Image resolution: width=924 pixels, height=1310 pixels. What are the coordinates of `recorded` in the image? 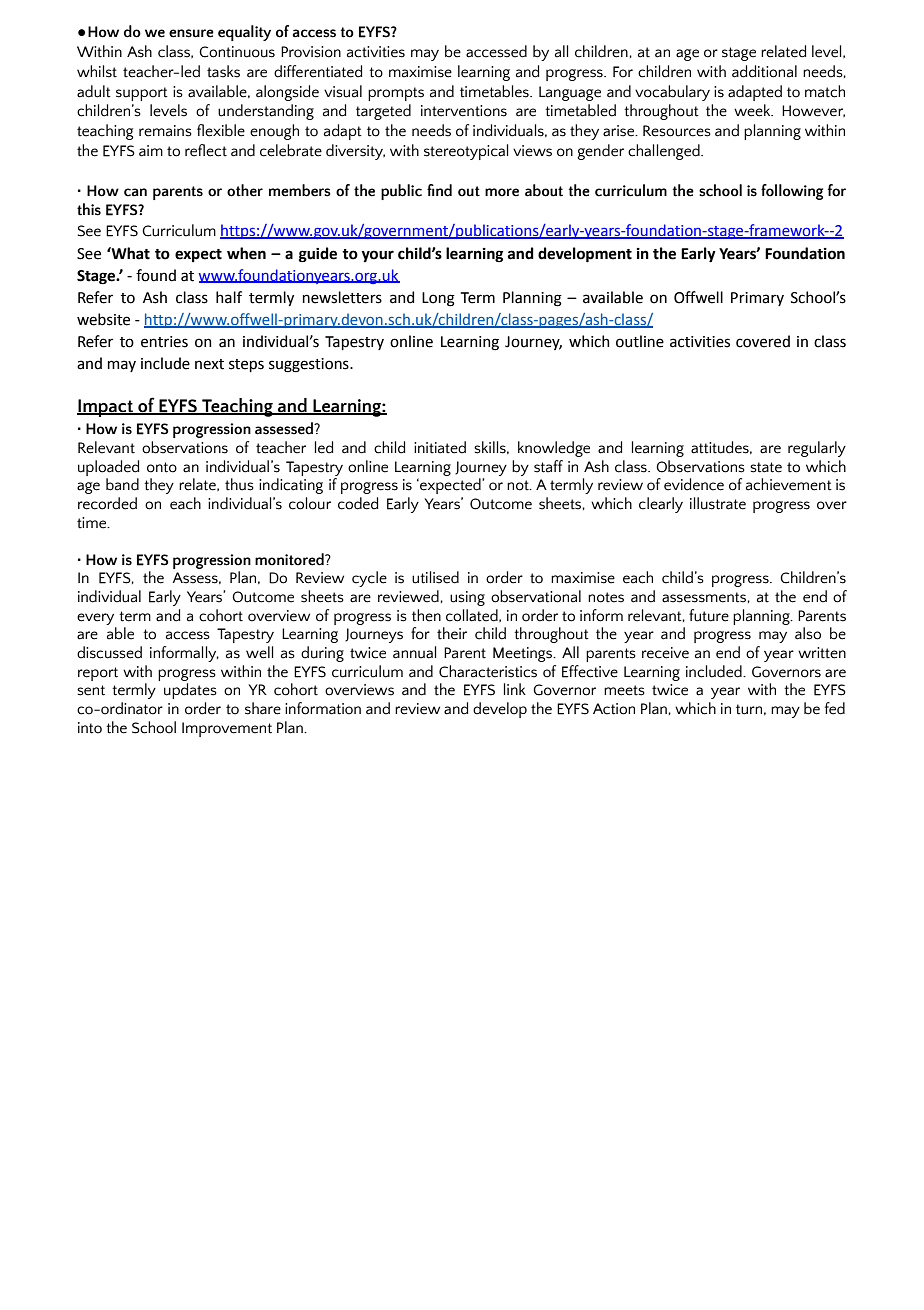 It's located at (107, 503).
